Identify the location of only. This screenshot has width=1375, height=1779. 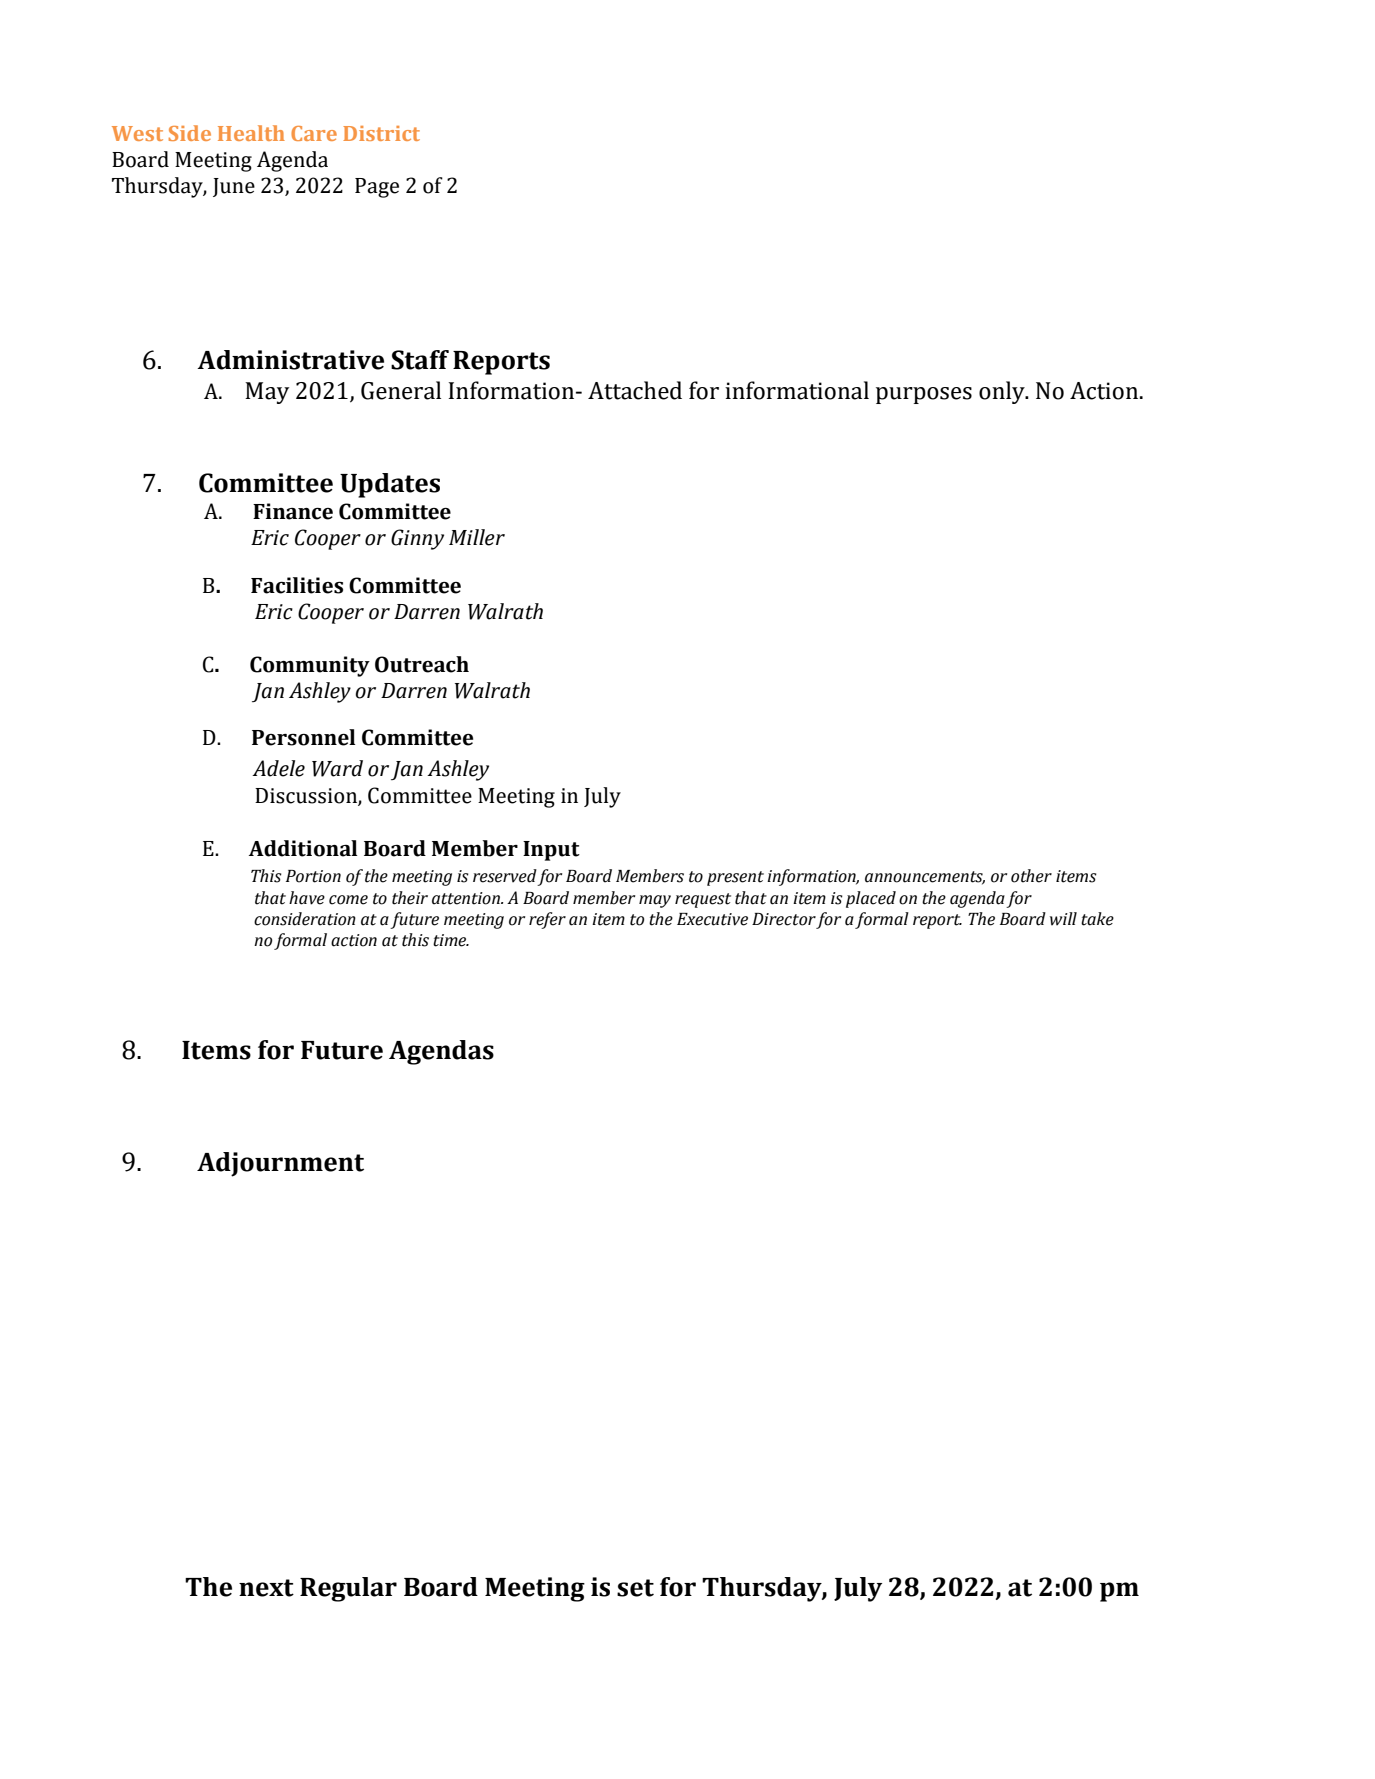
(1003, 392).
